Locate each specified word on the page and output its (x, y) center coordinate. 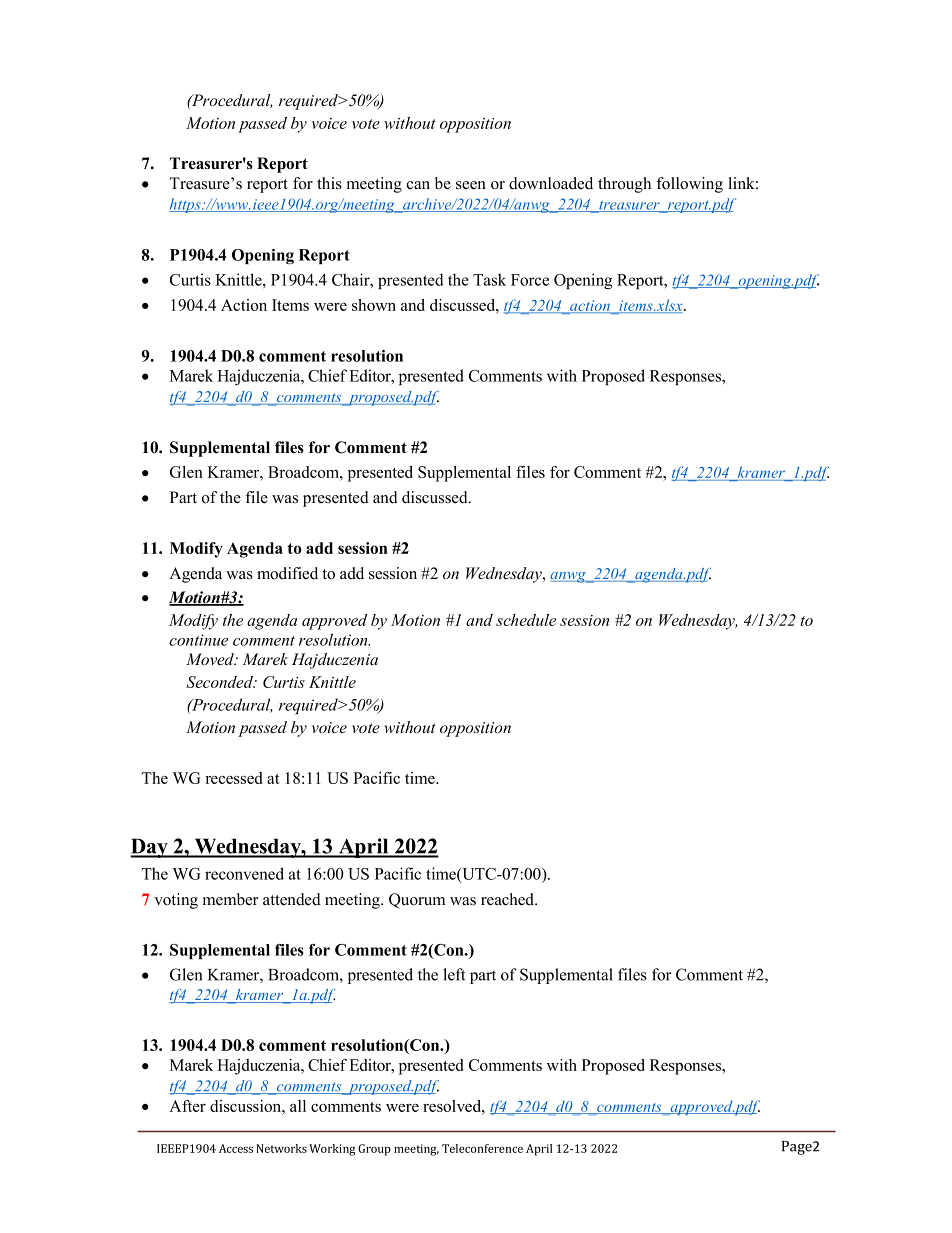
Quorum (417, 901)
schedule (526, 620)
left (454, 974)
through (624, 185)
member (230, 899)
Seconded (221, 682)
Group (374, 1150)
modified (287, 573)
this (329, 183)
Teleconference (482, 1148)
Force (530, 280)
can (418, 185)
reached (509, 899)
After (187, 1106)
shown (374, 305)
